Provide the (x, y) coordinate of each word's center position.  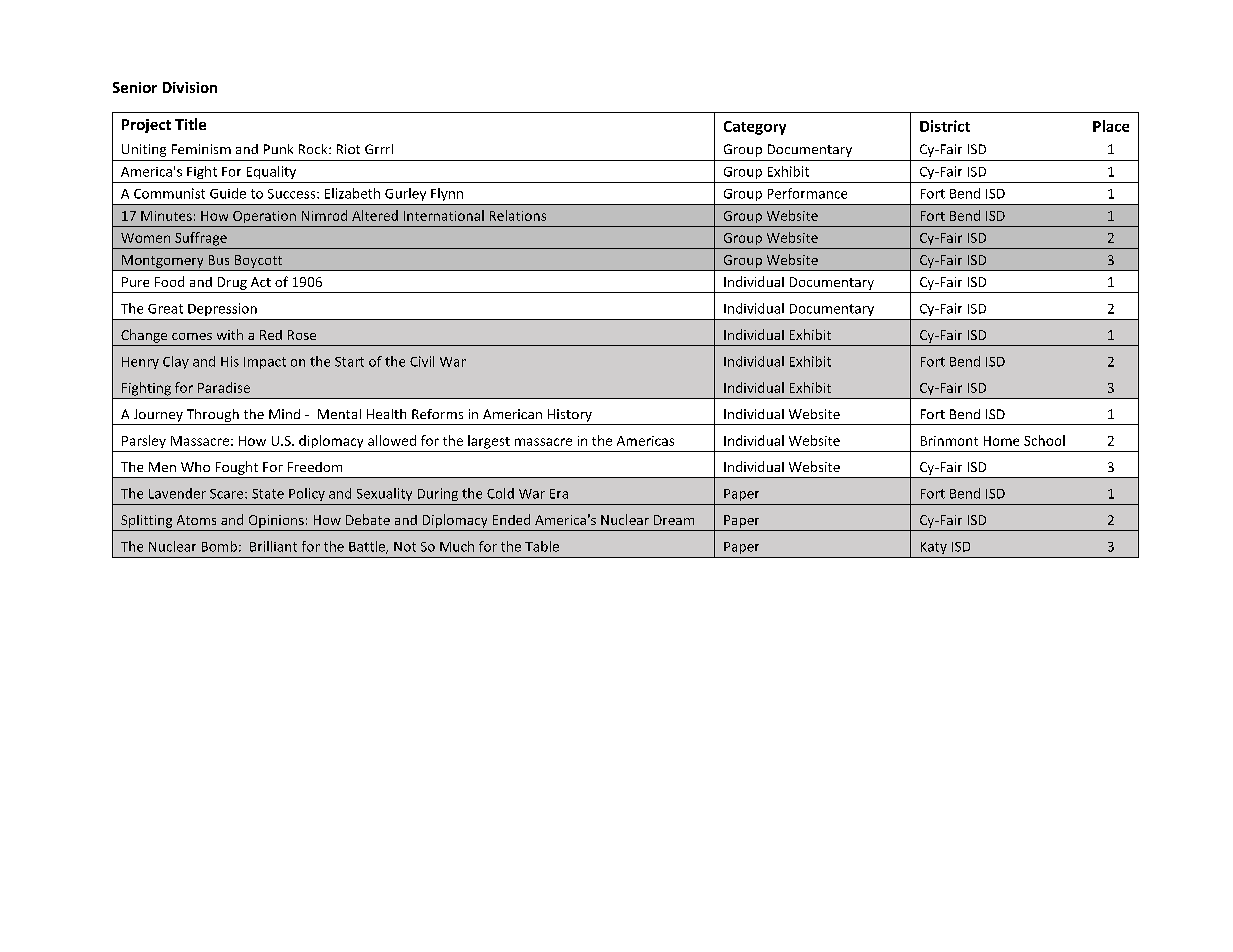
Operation (264, 217)
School (1044, 440)
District (945, 126)
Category (755, 128)
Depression (222, 309)
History (570, 415)
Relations (518, 215)
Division (190, 87)
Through (213, 415)
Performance (807, 193)
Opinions (276, 521)
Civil (422, 361)
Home (1001, 441)
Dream (674, 520)
